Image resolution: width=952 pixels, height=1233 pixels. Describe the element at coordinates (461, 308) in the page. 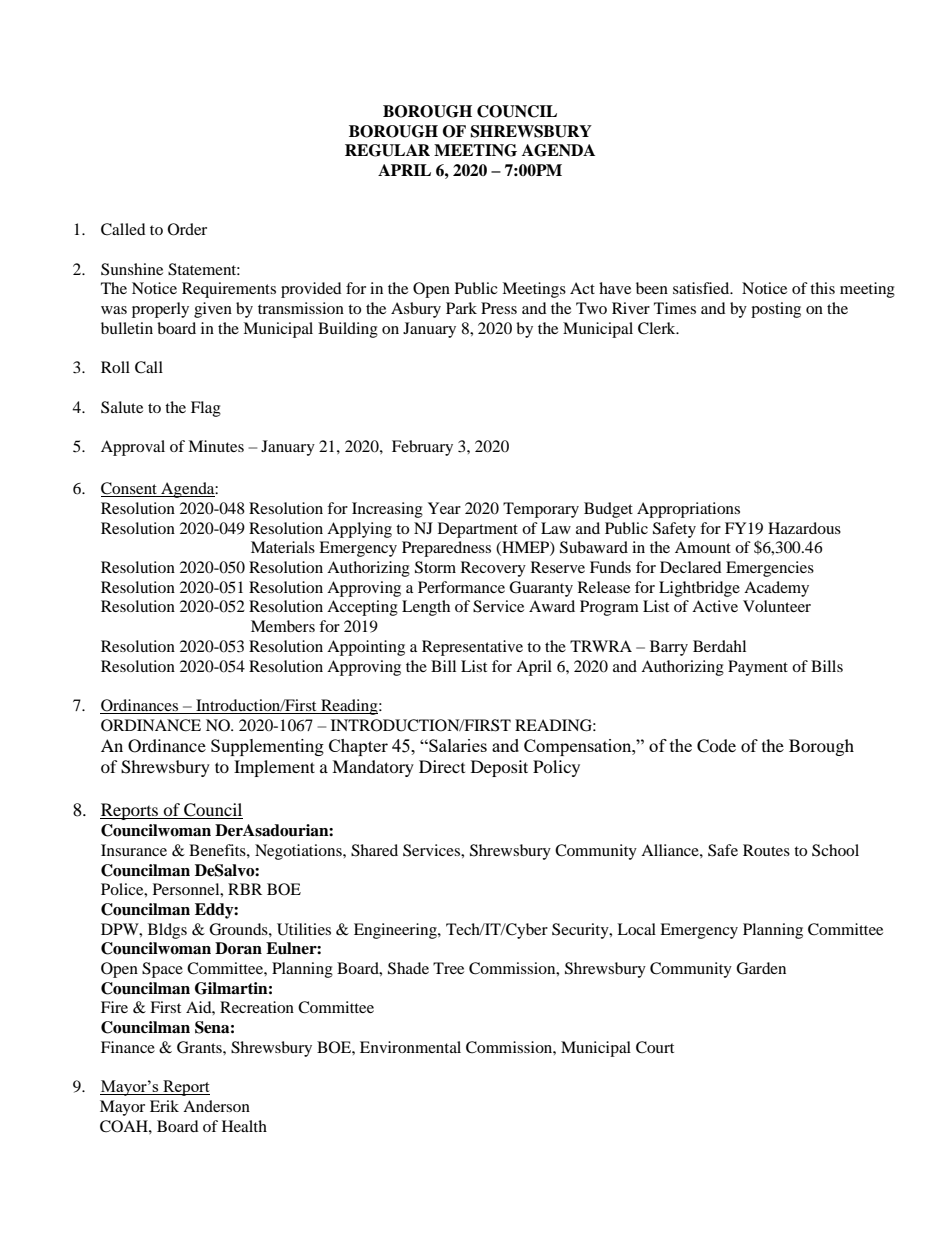

I see `Park` at that location.
